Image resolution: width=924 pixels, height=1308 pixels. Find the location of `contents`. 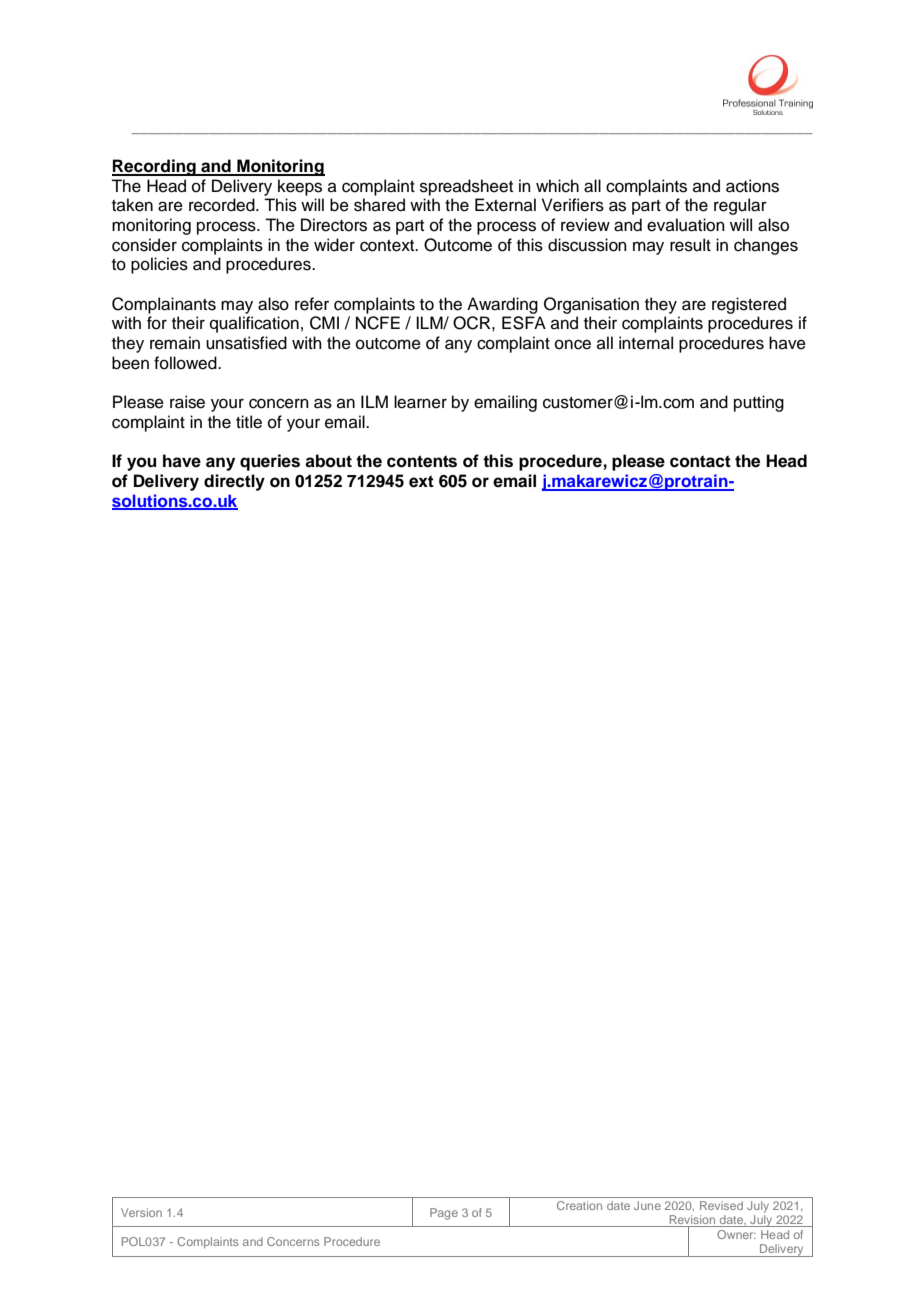

contents is located at coordinates (422, 461).
